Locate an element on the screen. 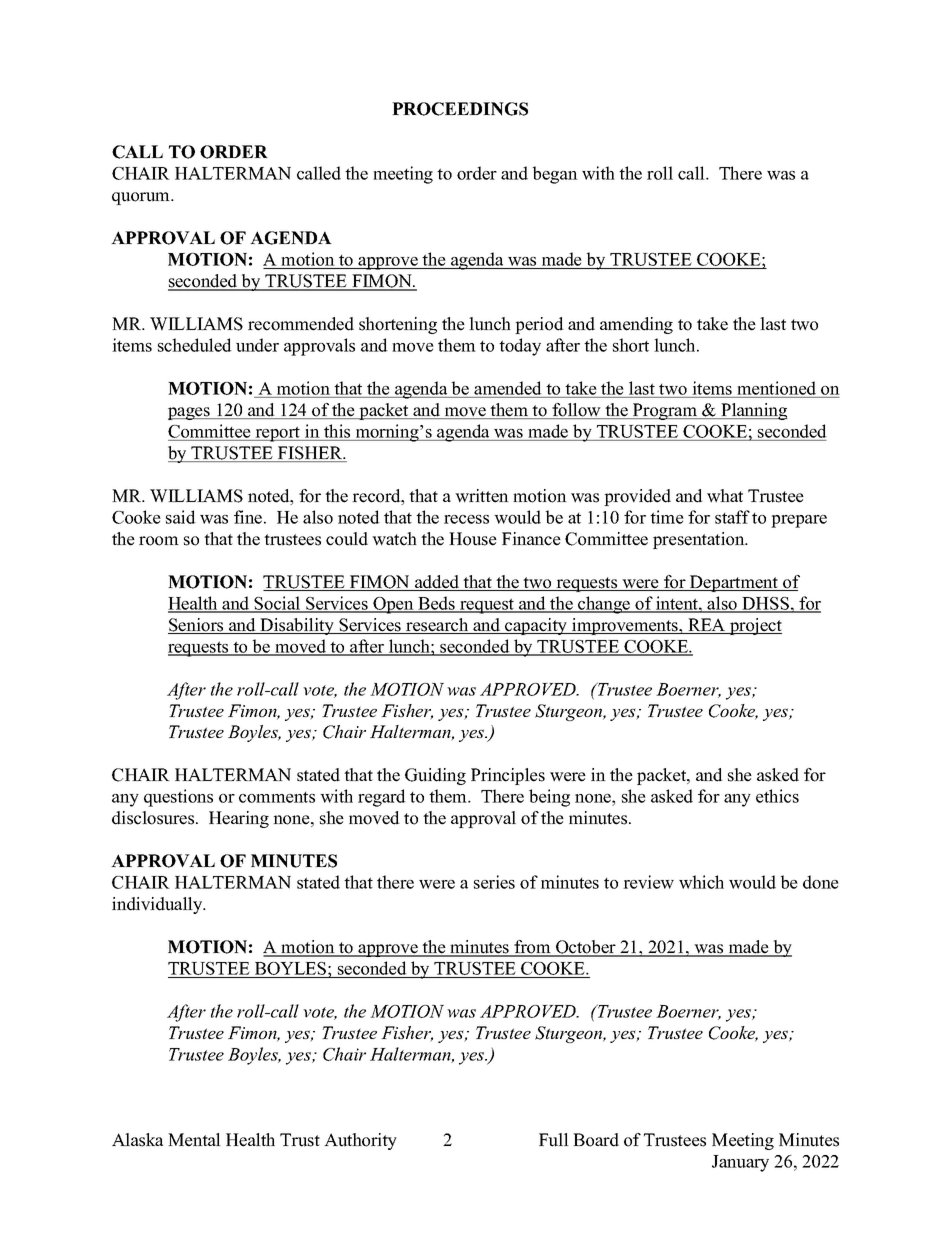  Principles is located at coordinates (508, 776).
